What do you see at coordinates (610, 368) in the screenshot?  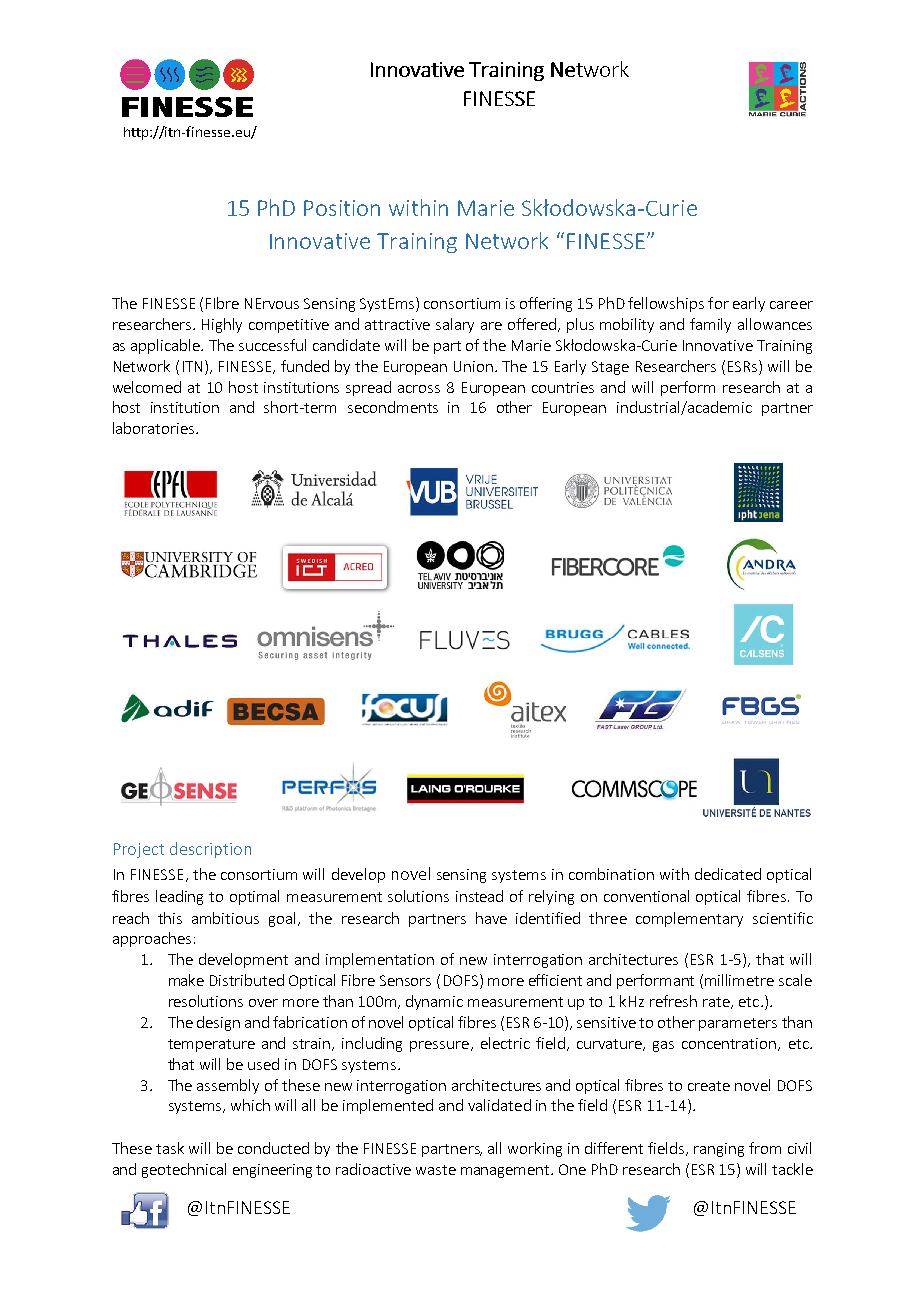 I see `Stage` at bounding box center [610, 368].
